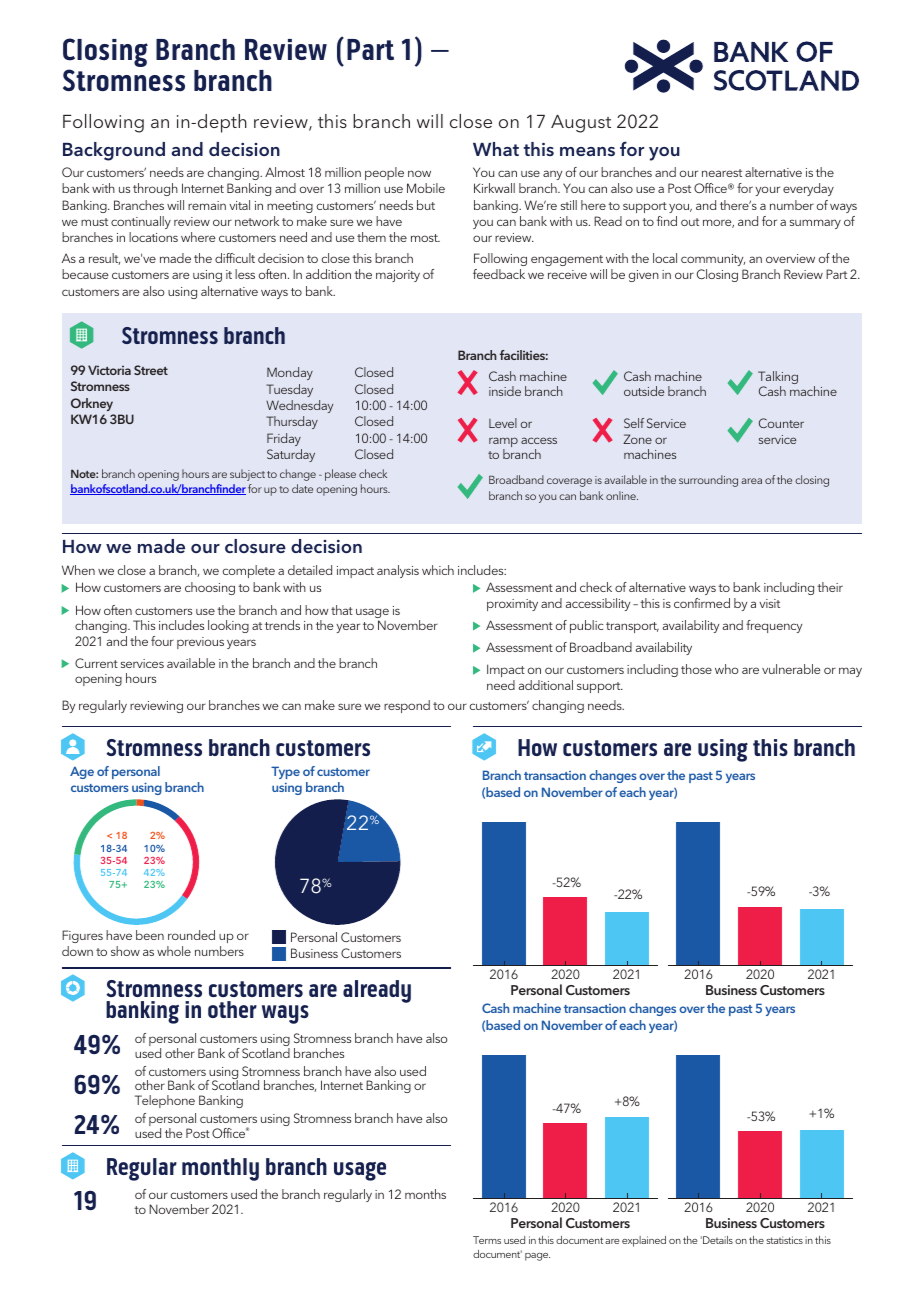 This screenshot has height=1308, width=924. I want to click on nearest, so click(722, 173).
